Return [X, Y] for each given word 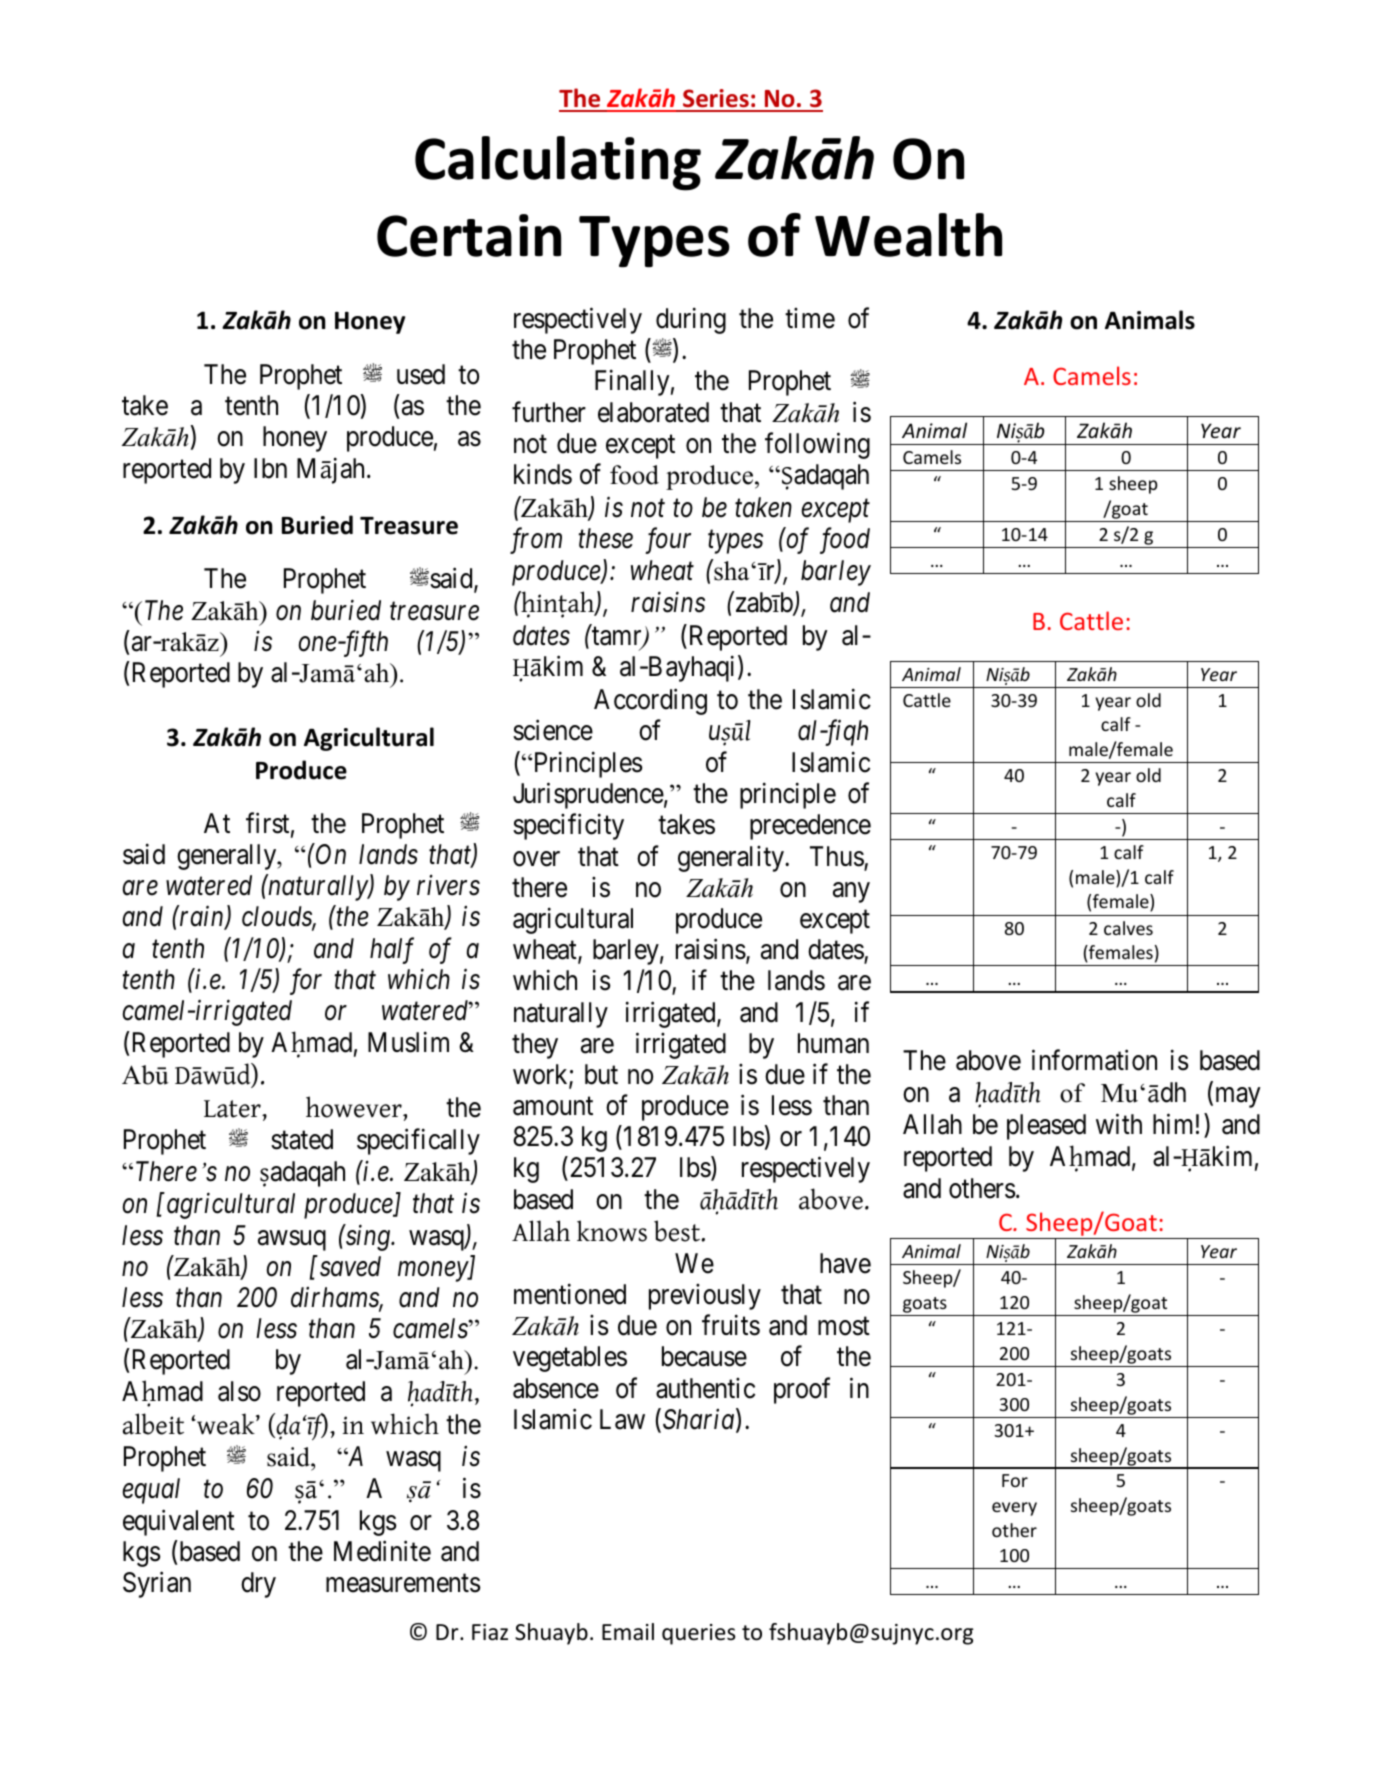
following [817, 445]
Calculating [558, 163]
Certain [469, 235]
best [678, 1231]
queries [698, 1634]
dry [258, 1585]
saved [349, 1266]
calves [1128, 928]
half [392, 950]
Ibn [270, 468]
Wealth [908, 235]
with [1119, 1124]
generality [732, 859]
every [1014, 1509]
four [668, 541]
